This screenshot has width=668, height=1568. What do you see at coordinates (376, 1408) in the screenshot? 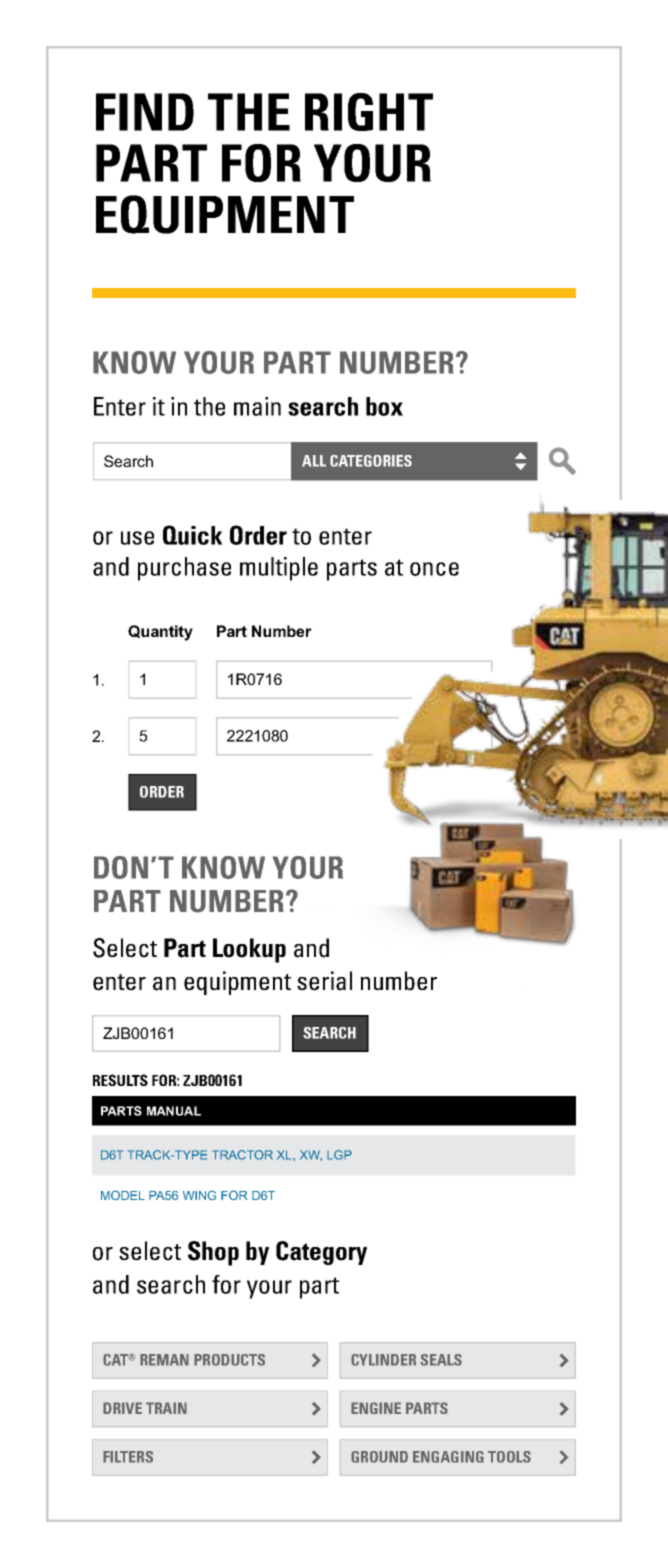
I see `ENGINE` at bounding box center [376, 1408].
